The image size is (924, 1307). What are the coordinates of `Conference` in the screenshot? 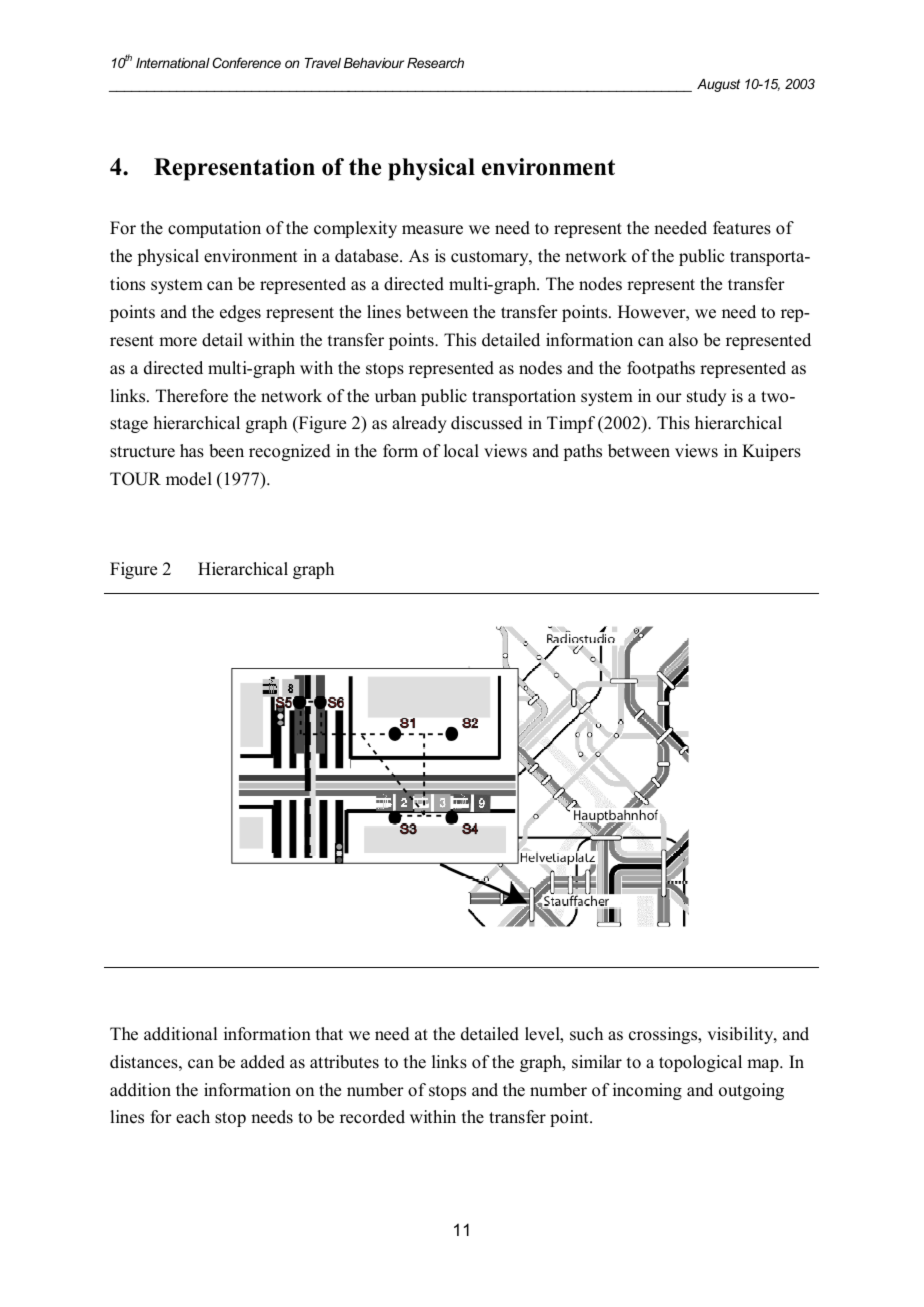 It's located at (246, 62).
